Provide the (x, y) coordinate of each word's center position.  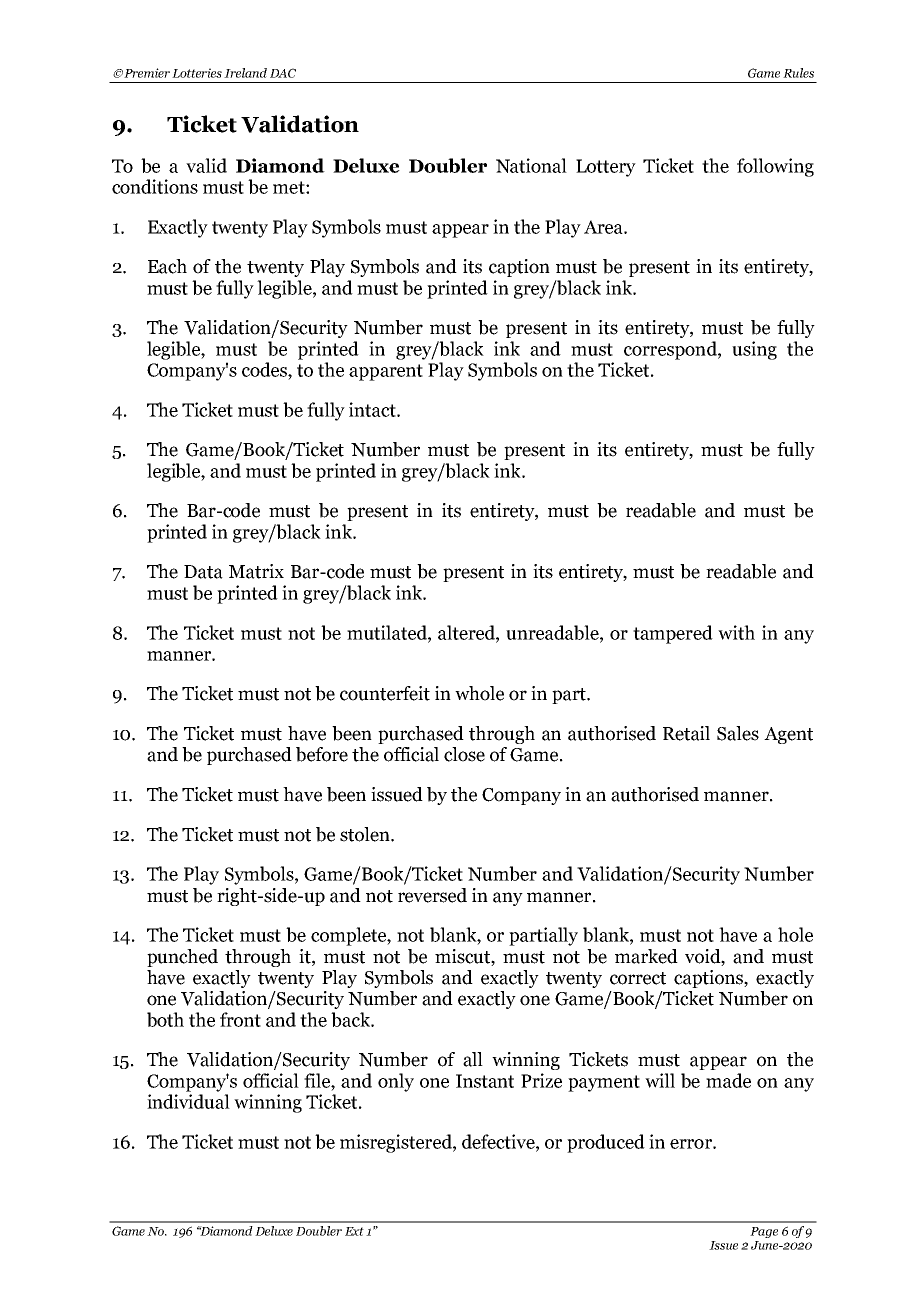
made (728, 1080)
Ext (354, 1231)
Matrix (256, 571)
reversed (432, 895)
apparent (386, 372)
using (754, 350)
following (775, 167)
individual (188, 1101)
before (322, 754)
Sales (738, 733)
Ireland (245, 73)
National (531, 165)
